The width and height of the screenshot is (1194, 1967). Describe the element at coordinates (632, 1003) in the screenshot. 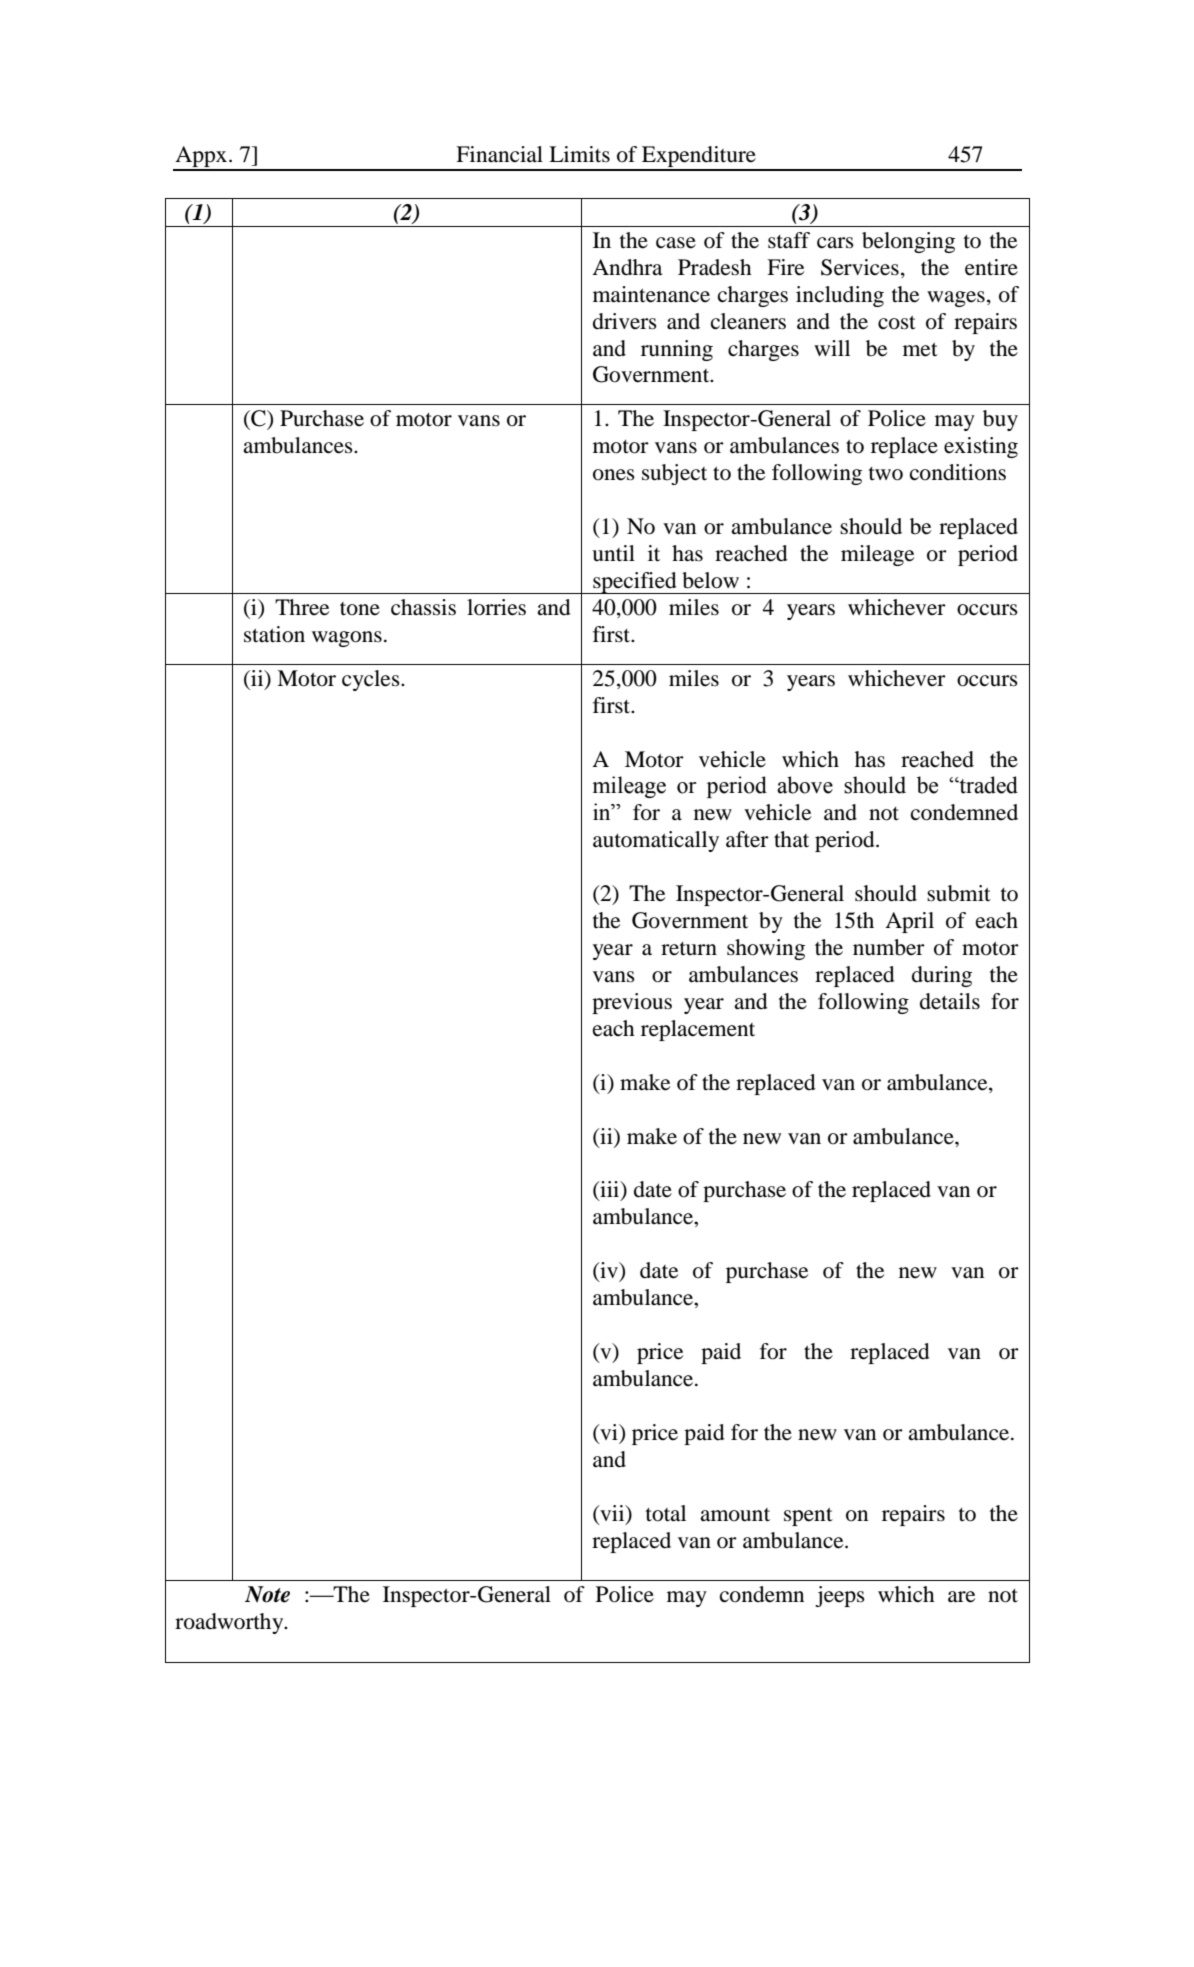

I see `previous` at that location.
